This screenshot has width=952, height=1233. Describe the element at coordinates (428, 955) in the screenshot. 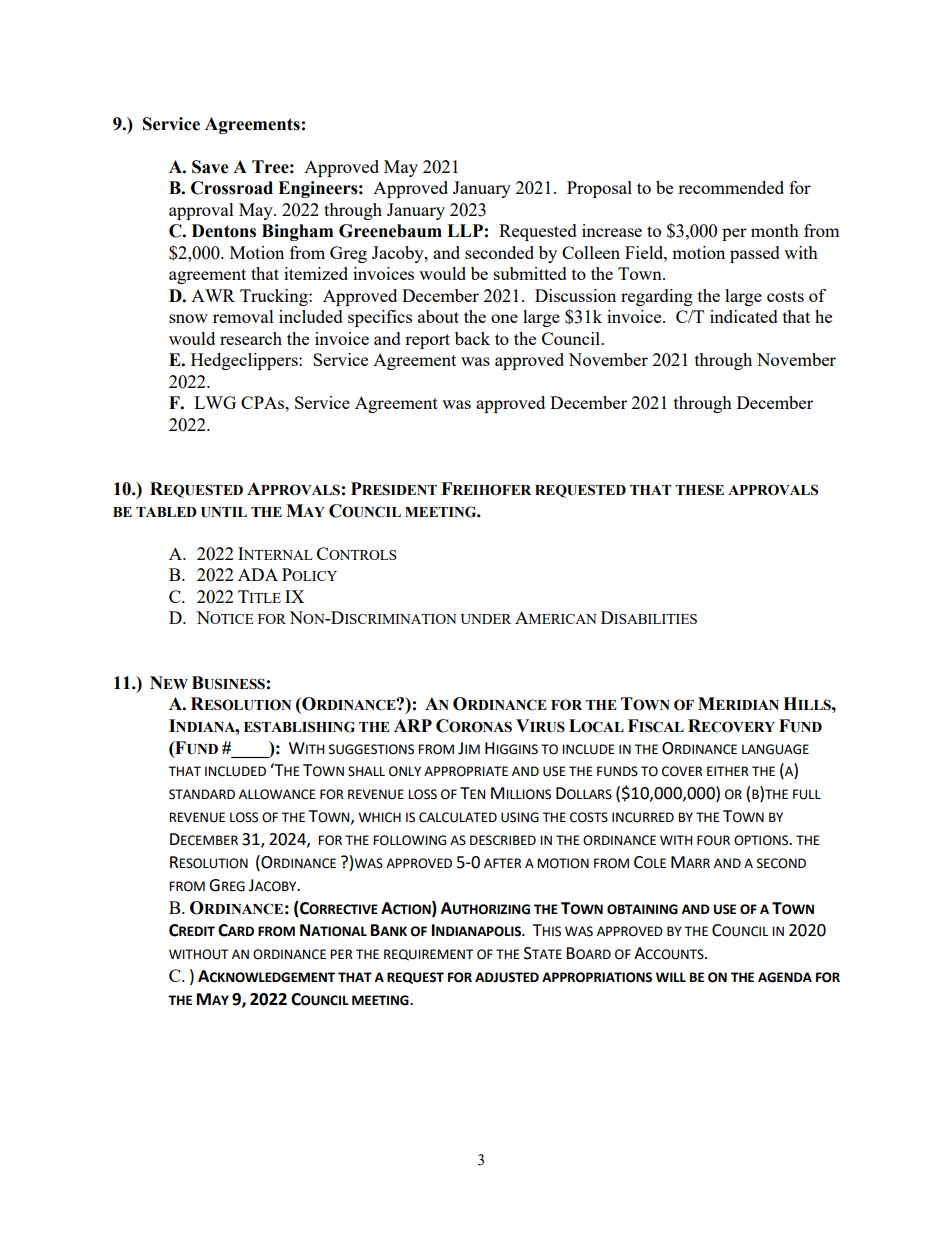

I see `REQUIREMENT` at that location.
